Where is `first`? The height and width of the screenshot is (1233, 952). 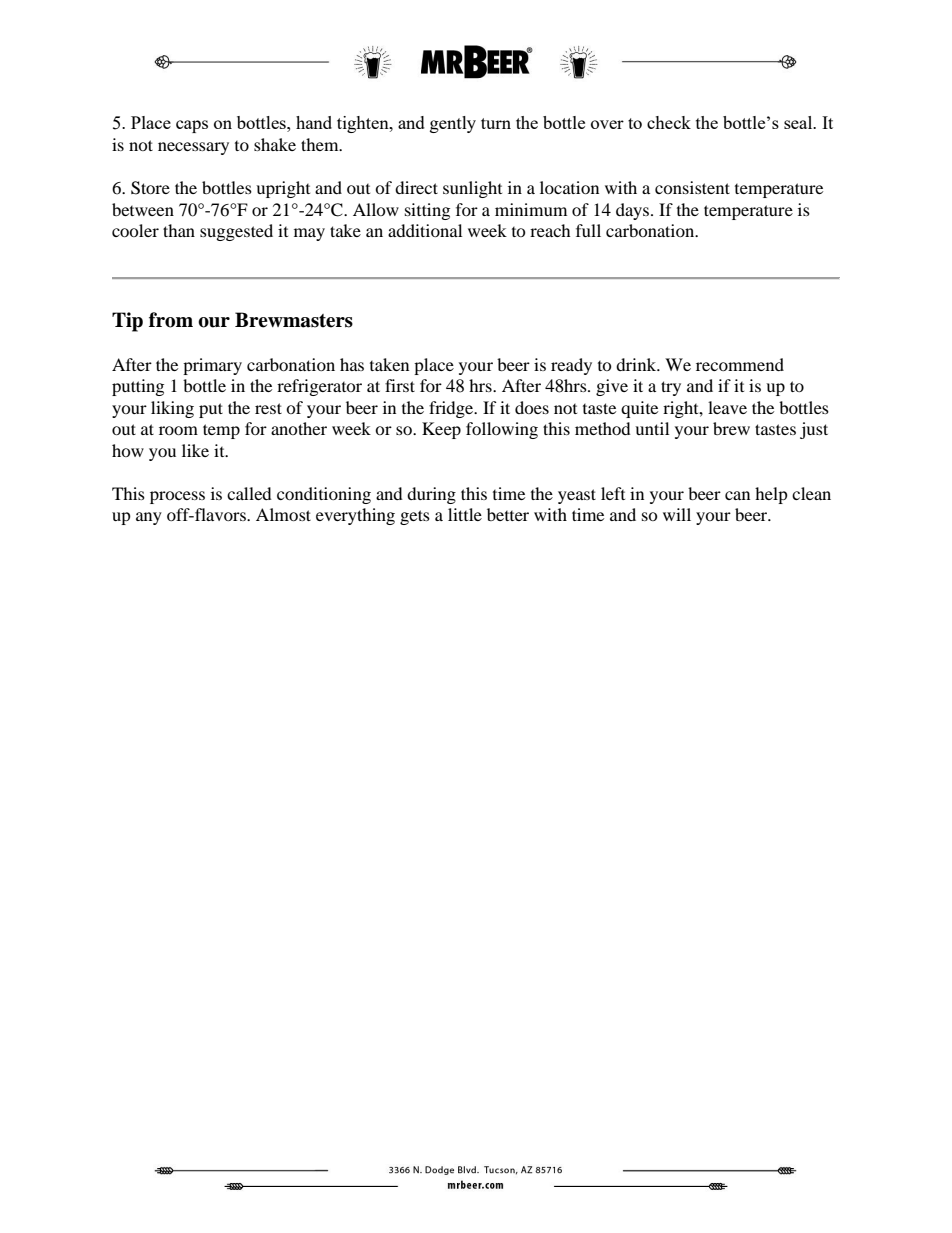 first is located at coordinates (400, 385).
